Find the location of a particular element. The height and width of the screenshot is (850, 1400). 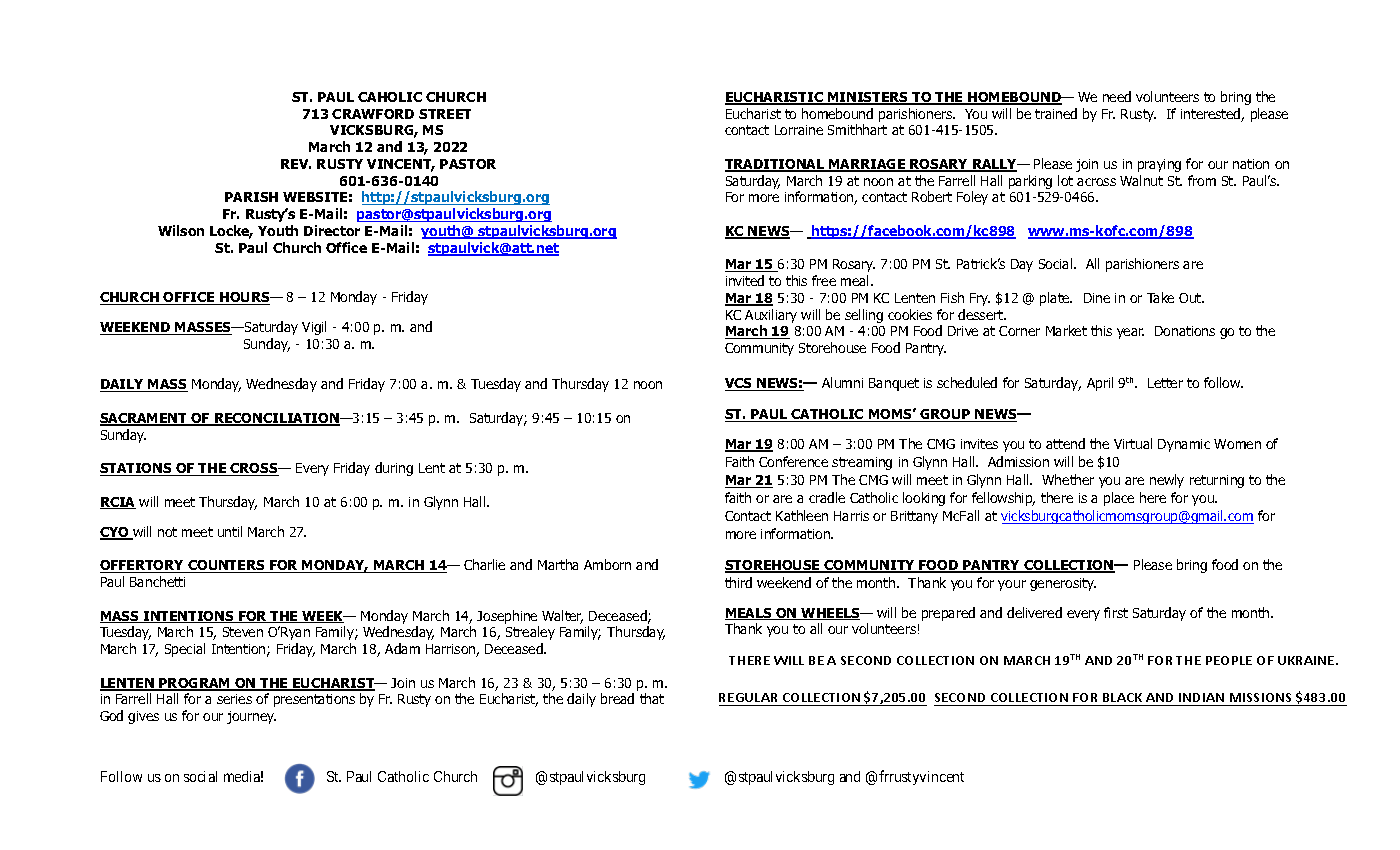

Conference is located at coordinates (793, 461).
